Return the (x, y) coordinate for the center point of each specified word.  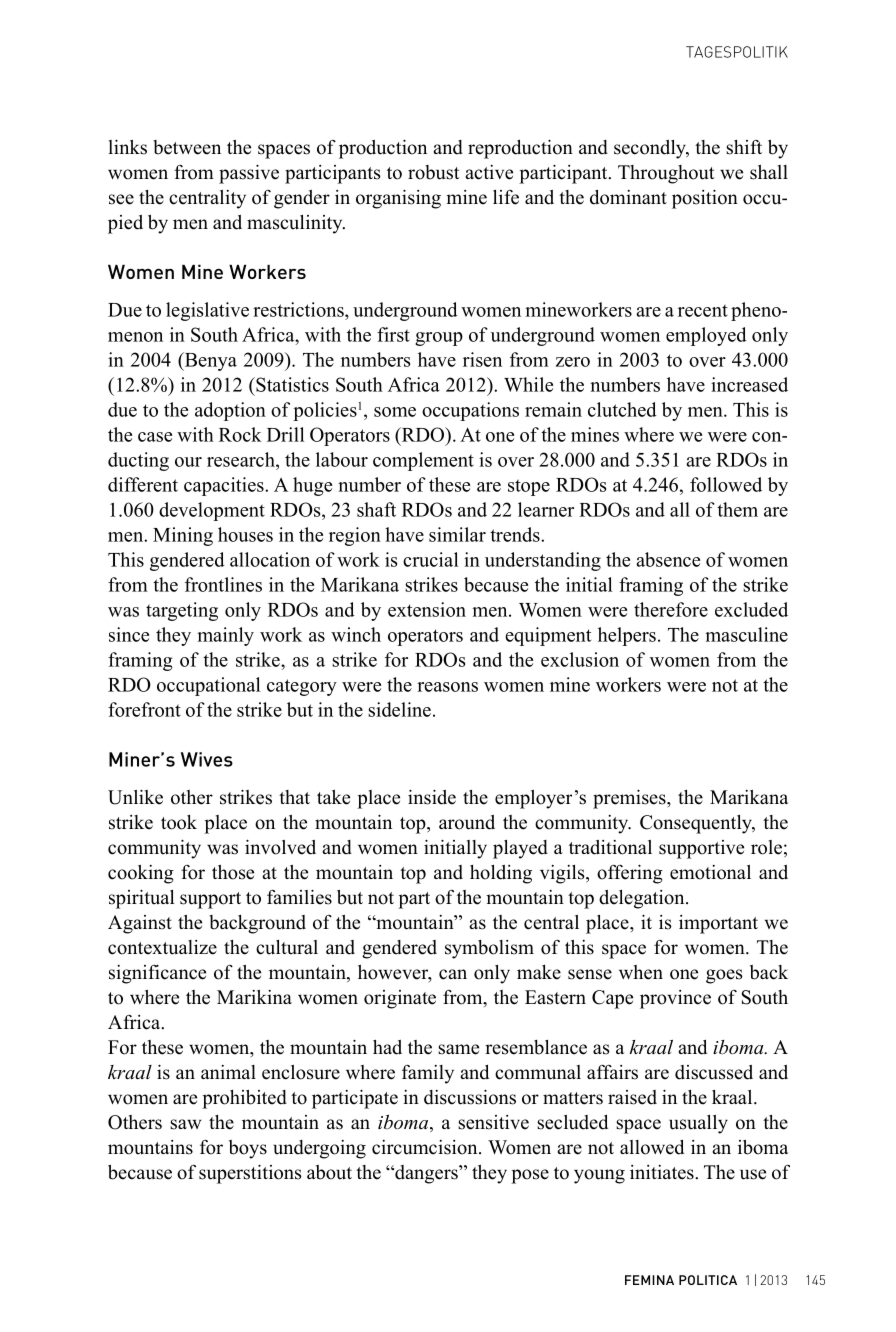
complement (423, 461)
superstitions (250, 1174)
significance (157, 974)
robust (434, 172)
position (705, 199)
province (675, 999)
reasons (447, 687)
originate (400, 999)
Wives (207, 759)
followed (726, 484)
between (187, 147)
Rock (240, 434)
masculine (746, 634)
